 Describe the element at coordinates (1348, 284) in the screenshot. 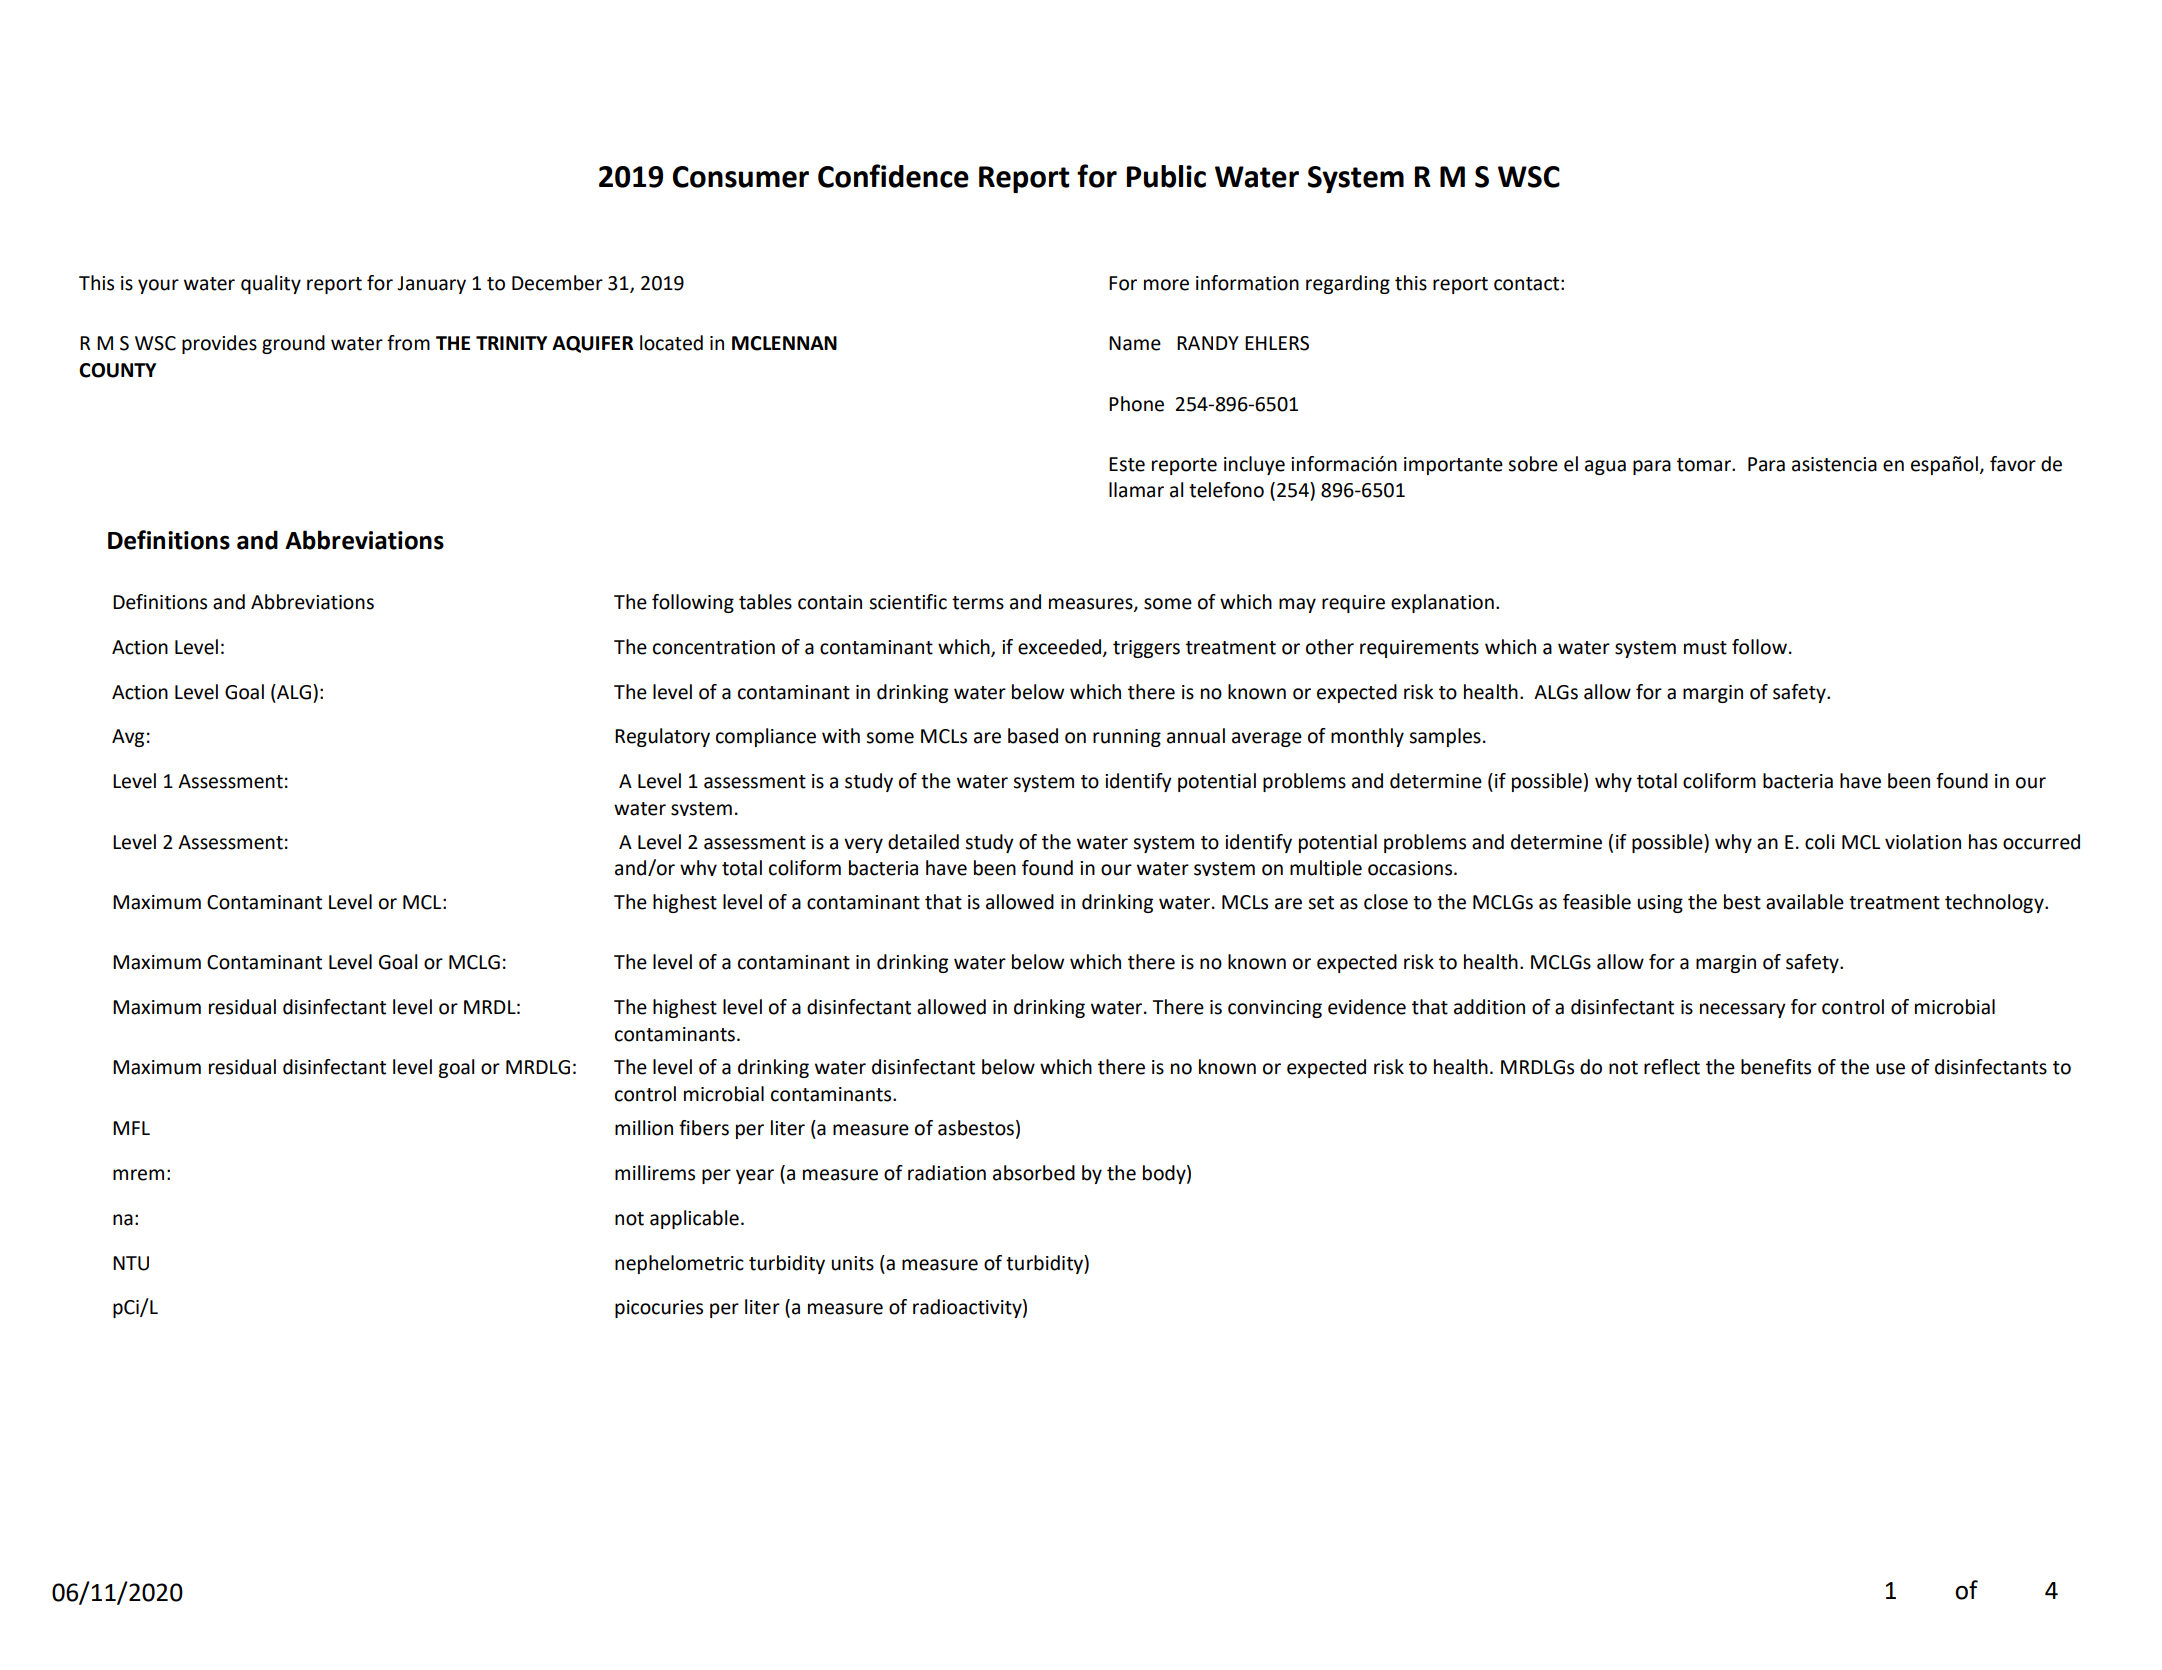

I see `regarding` at that location.
